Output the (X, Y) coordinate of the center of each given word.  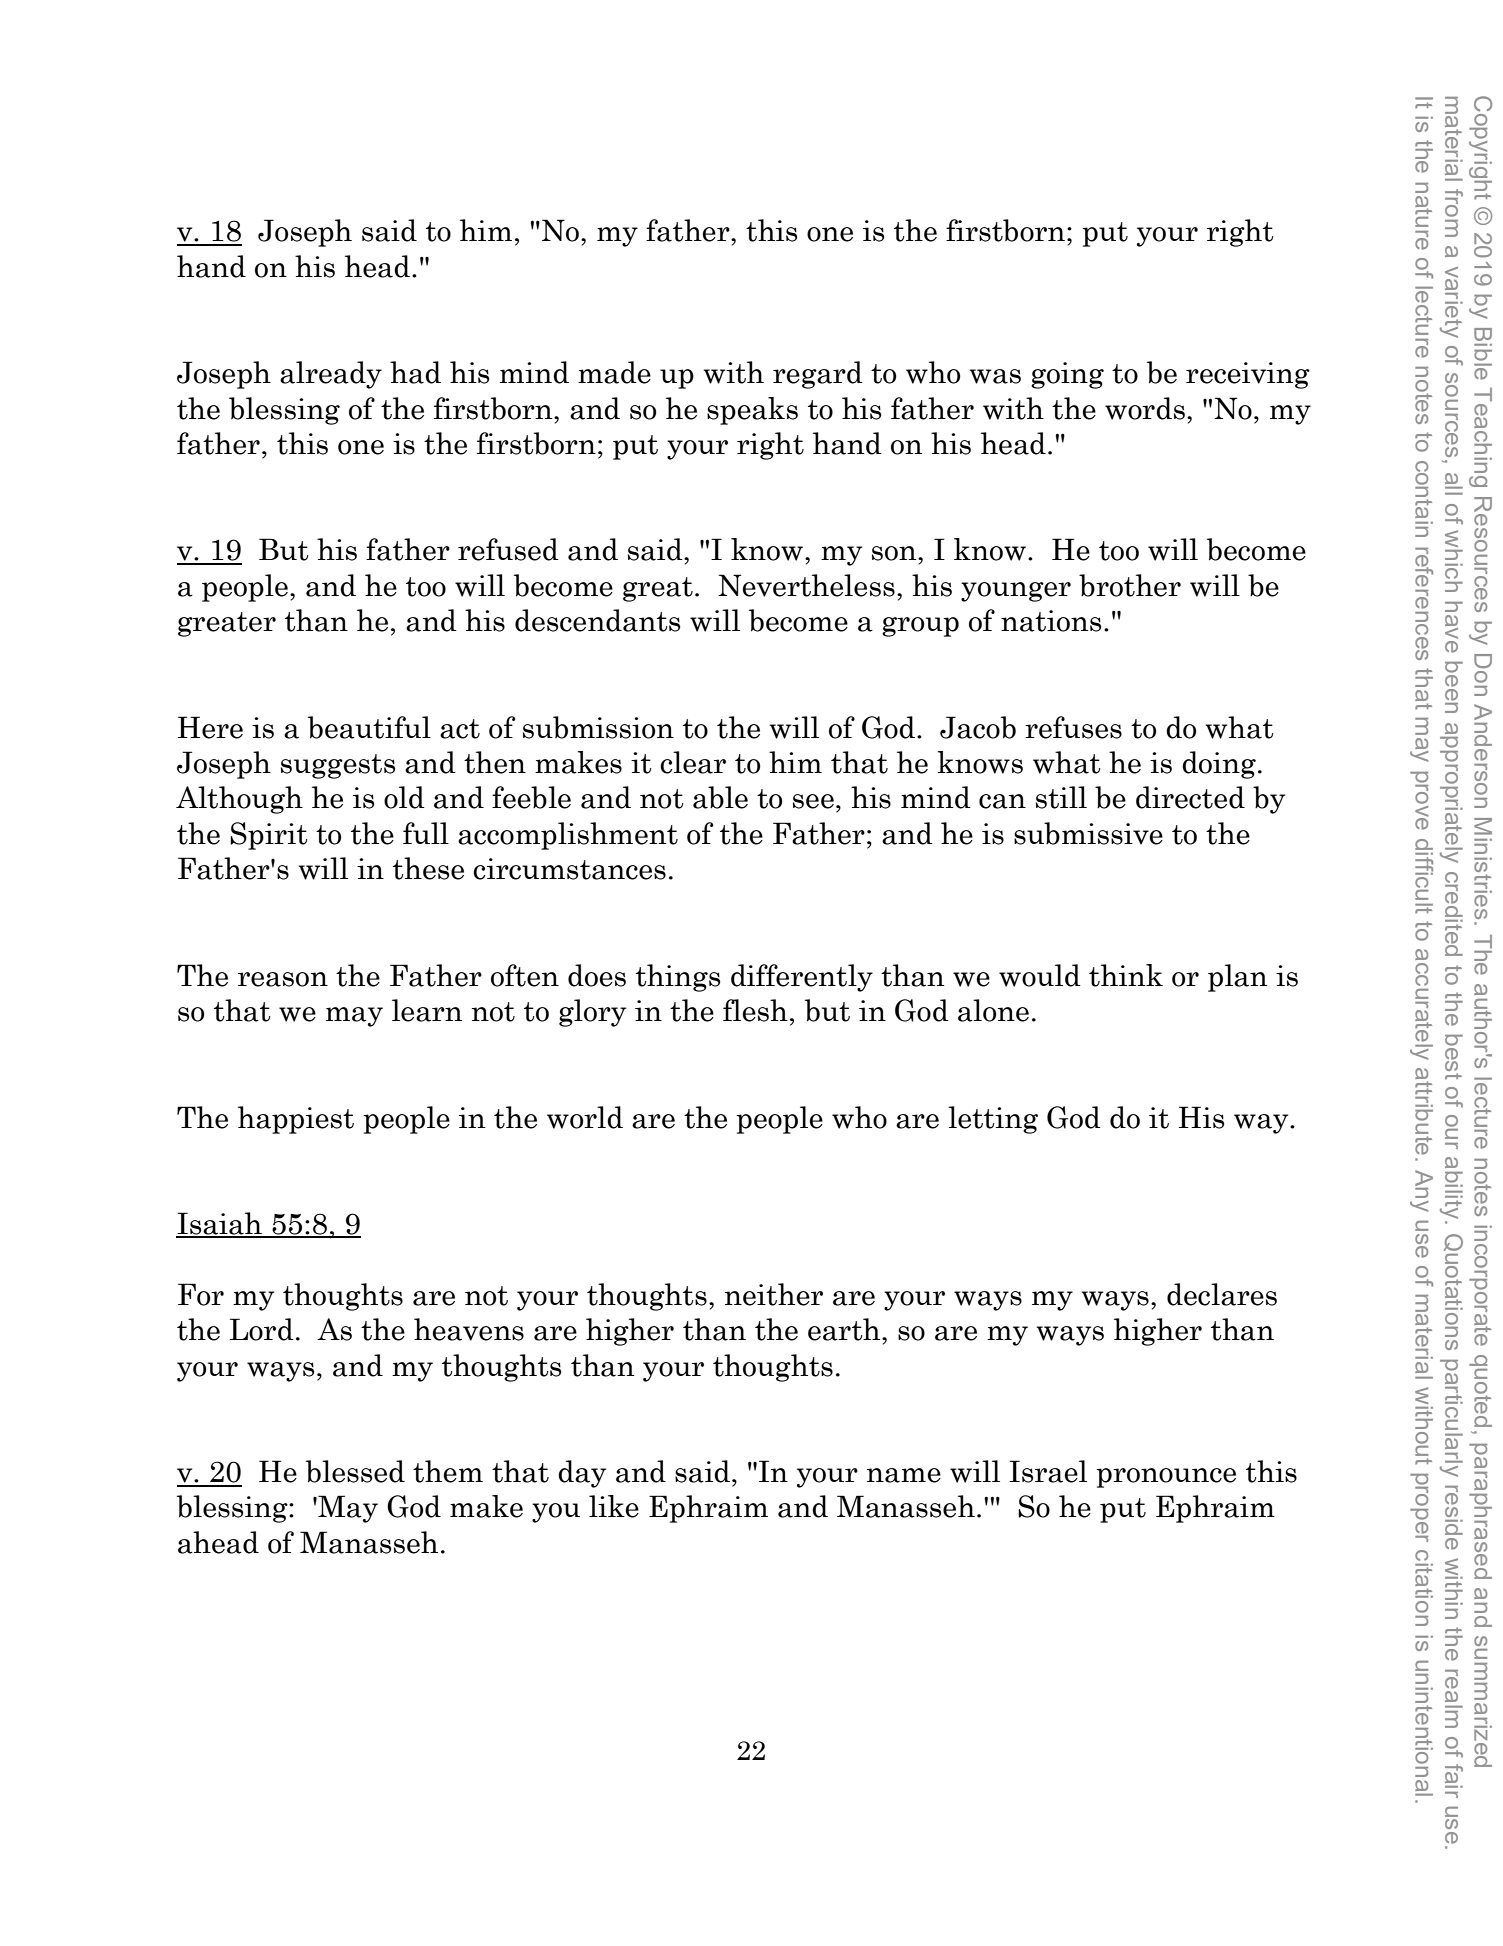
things (678, 978)
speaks (752, 411)
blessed (355, 1471)
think (1126, 975)
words (1145, 408)
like (614, 1506)
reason (283, 979)
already (331, 375)
